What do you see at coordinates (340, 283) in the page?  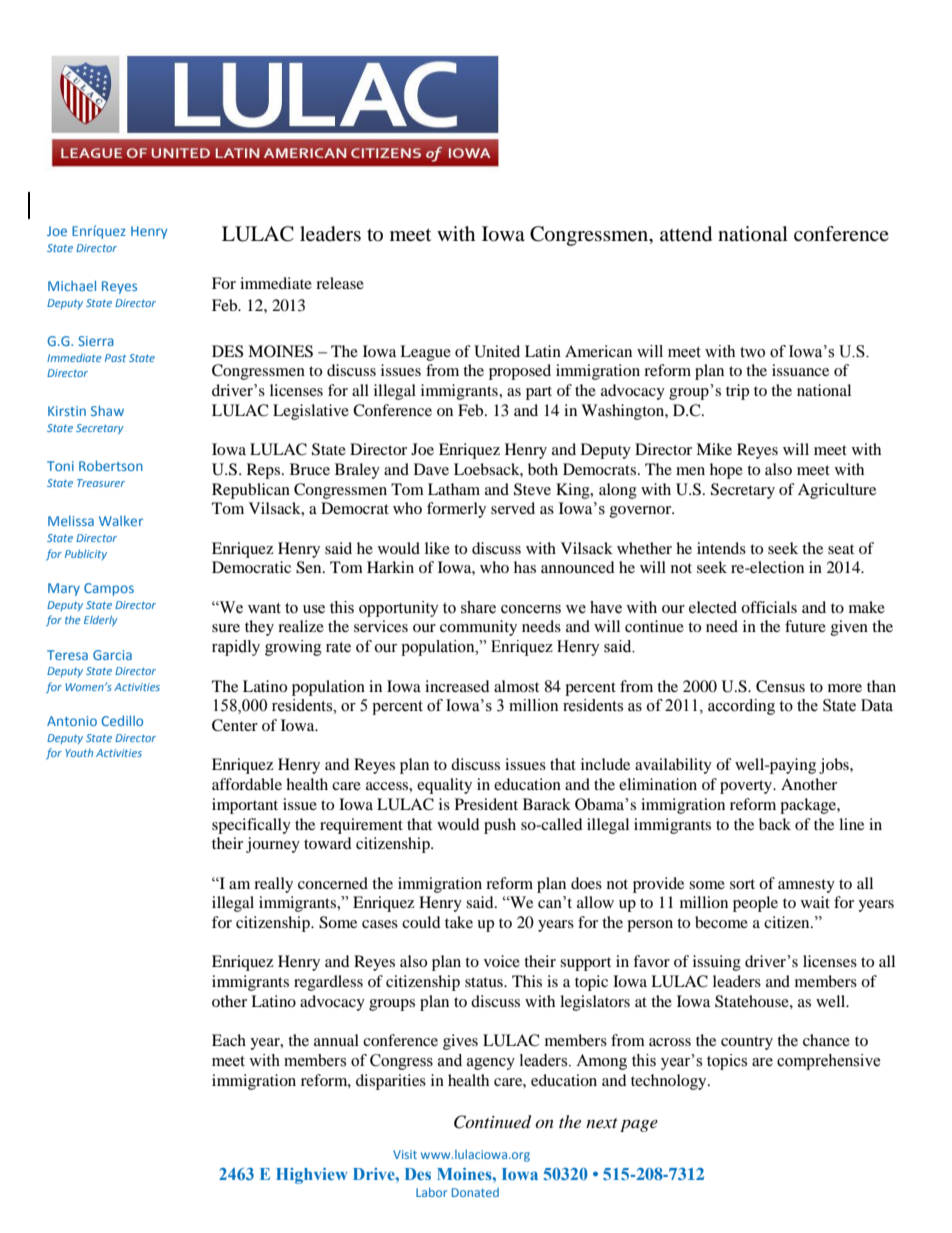 I see `release` at bounding box center [340, 283].
